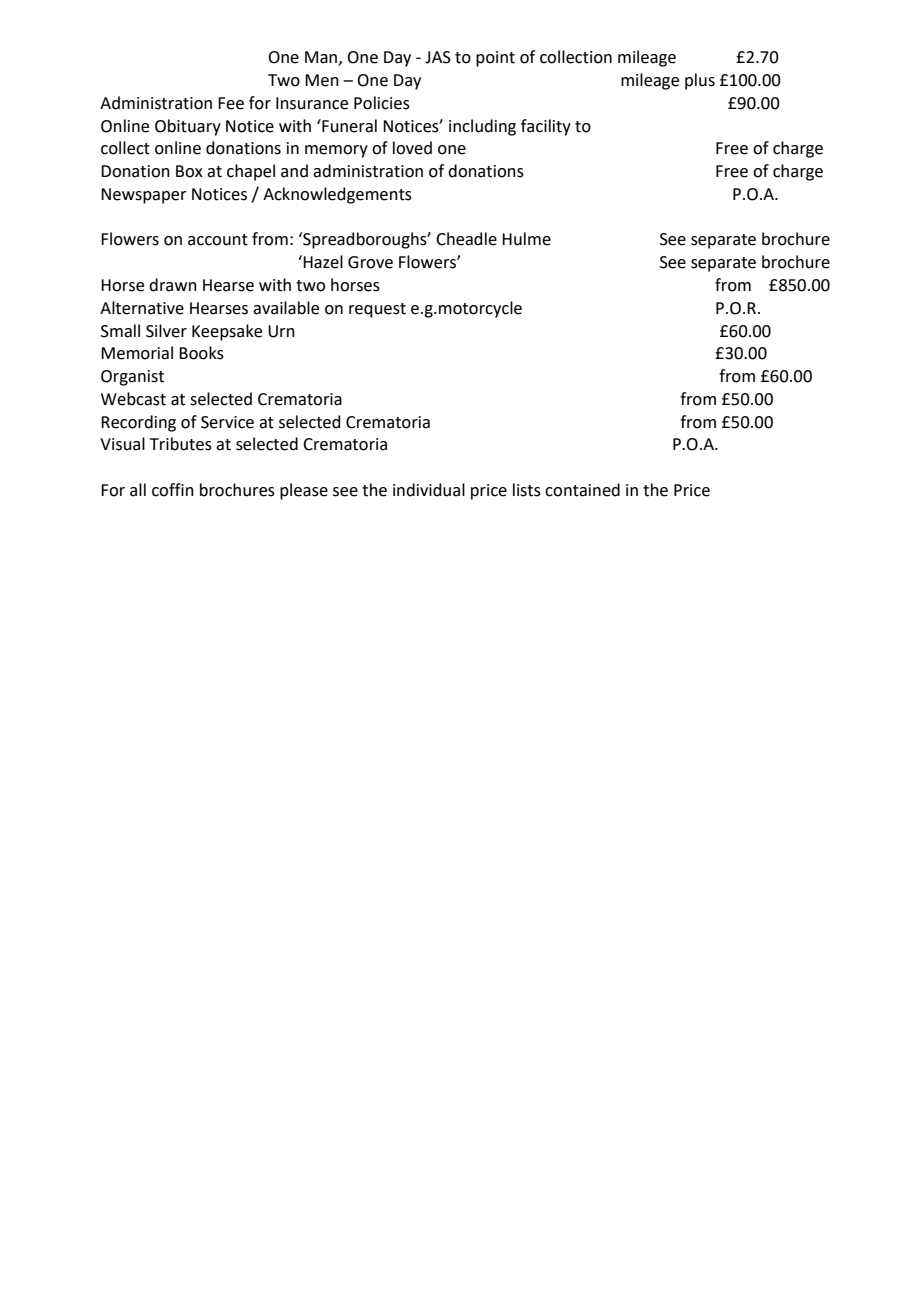  Describe the element at coordinates (700, 81) in the image. I see `plus` at that location.
